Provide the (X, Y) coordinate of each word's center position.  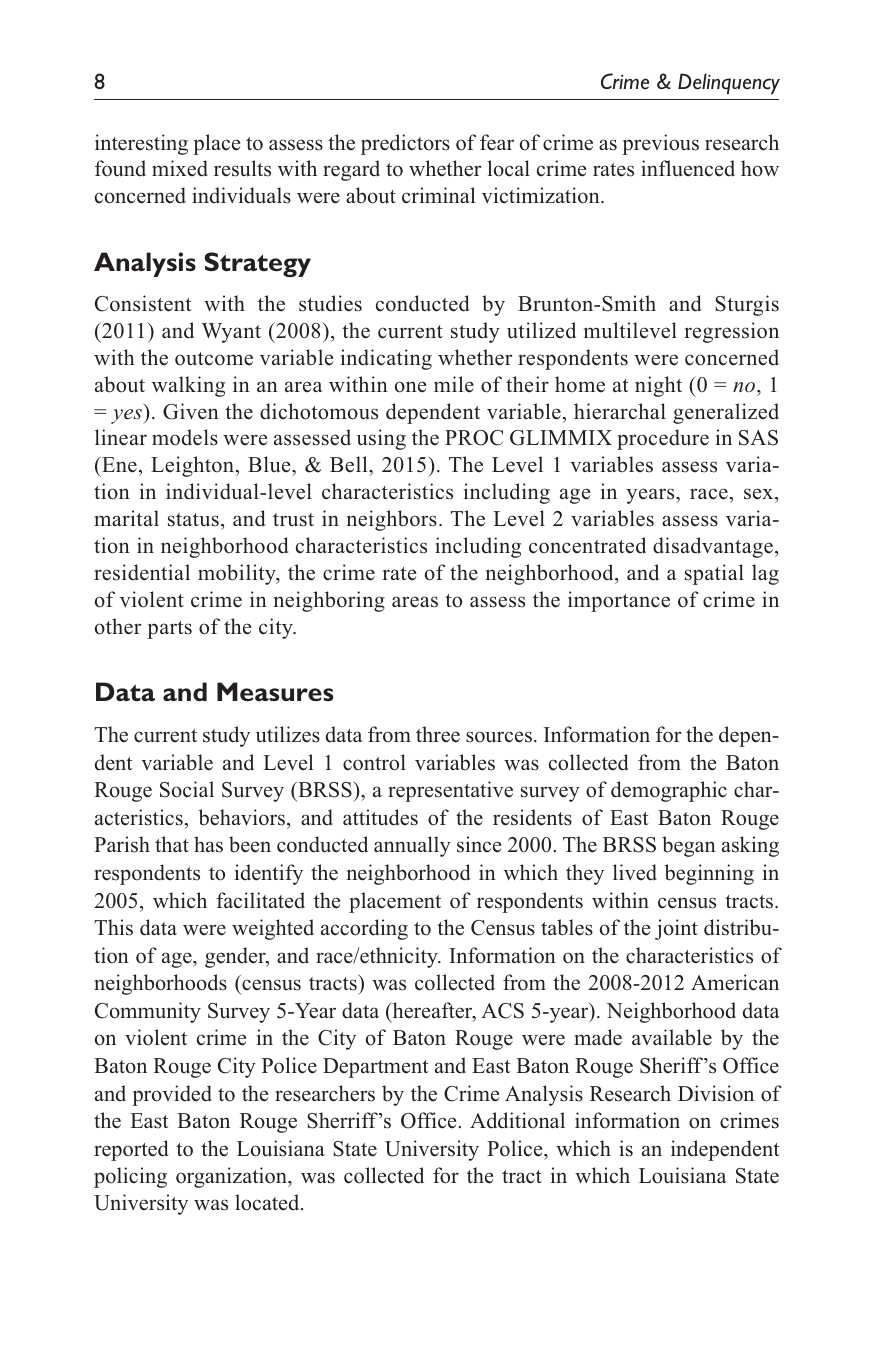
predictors (405, 144)
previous (660, 144)
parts (169, 630)
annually (412, 846)
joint (676, 929)
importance (619, 601)
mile (454, 384)
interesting (141, 144)
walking (188, 386)
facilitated (260, 900)
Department (376, 1068)
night (658, 386)
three (438, 734)
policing (130, 1177)
